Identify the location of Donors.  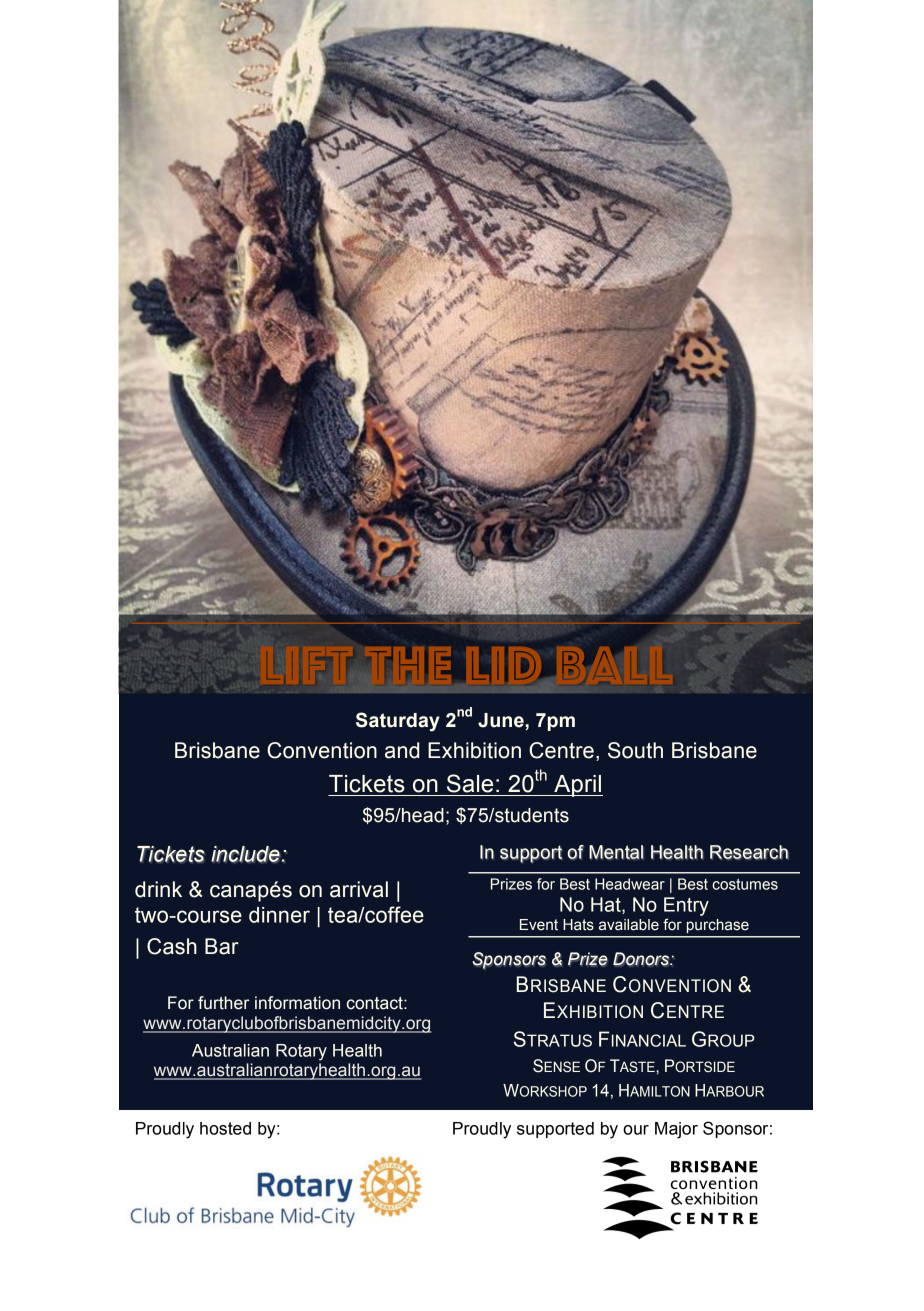
(642, 959).
